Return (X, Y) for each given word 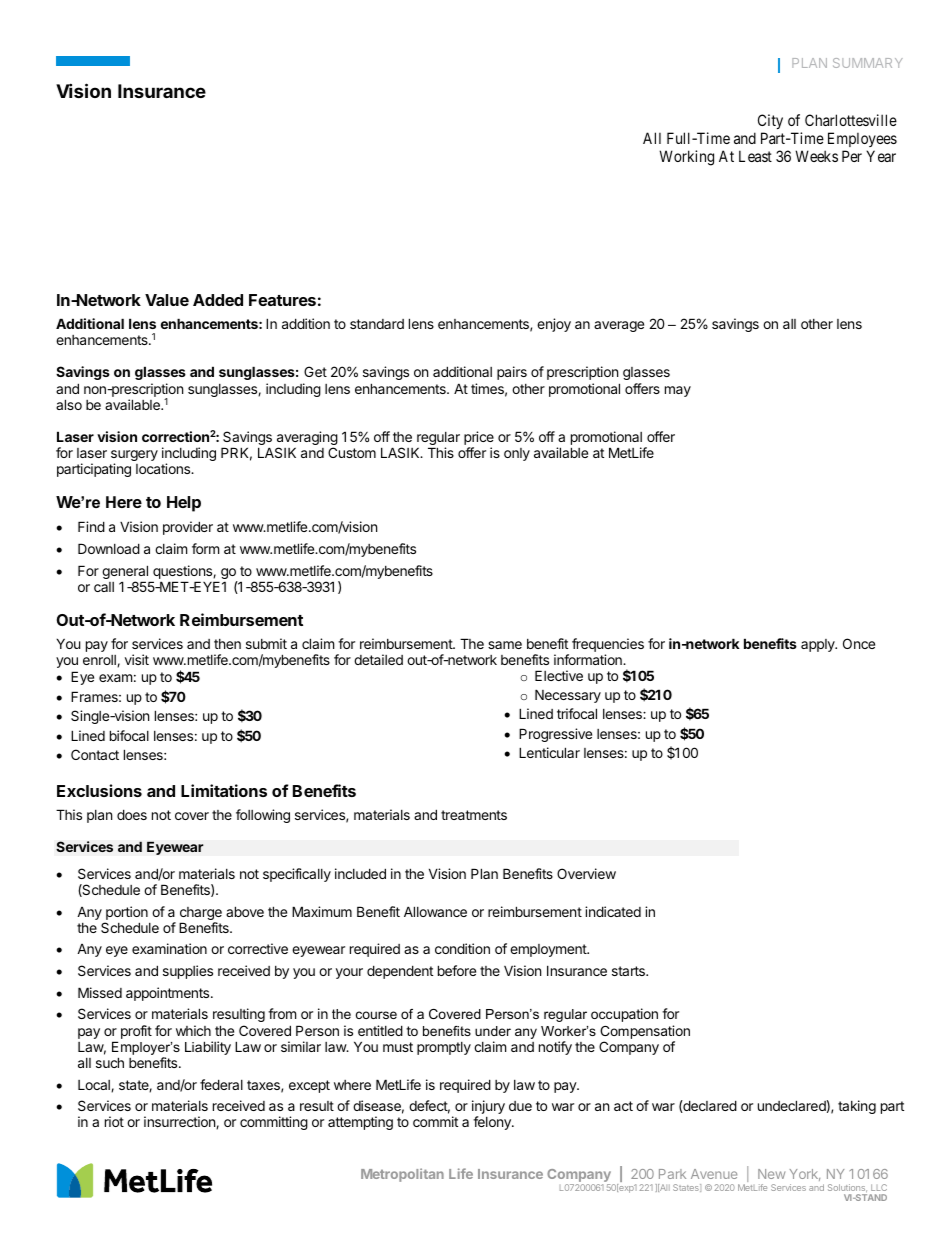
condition (462, 948)
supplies (188, 972)
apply (819, 645)
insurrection (180, 1122)
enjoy (554, 325)
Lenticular (549, 752)
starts (629, 971)
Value (167, 300)
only (517, 454)
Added (218, 300)
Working (686, 158)
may (678, 391)
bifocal (129, 735)
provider (188, 528)
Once (859, 643)
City (770, 121)
